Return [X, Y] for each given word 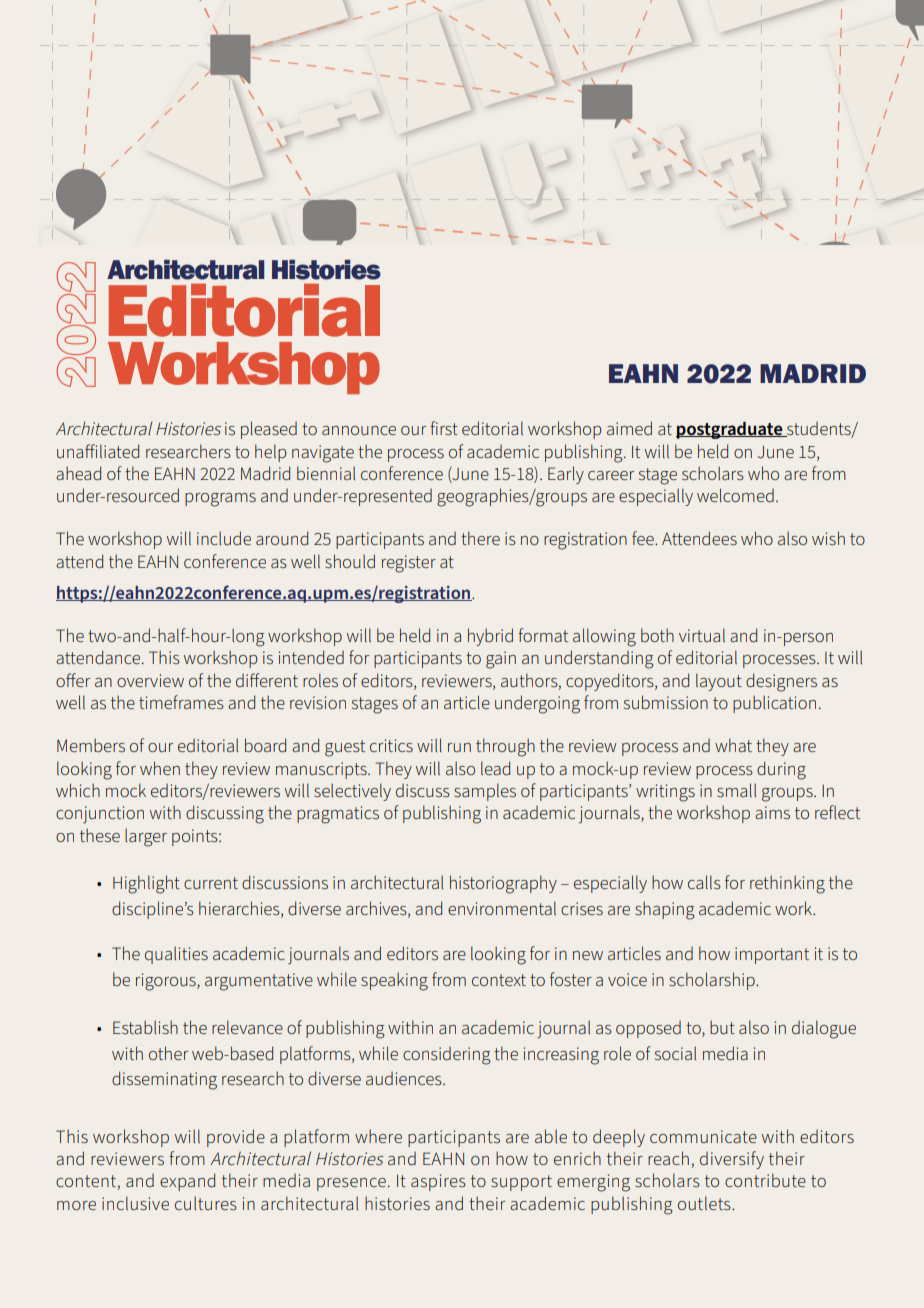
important [772, 955]
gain [501, 660]
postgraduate [730, 430]
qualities [176, 955]
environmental [502, 908]
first [444, 428]
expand [187, 1182]
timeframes [181, 702]
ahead [78, 473]
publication [774, 704]
